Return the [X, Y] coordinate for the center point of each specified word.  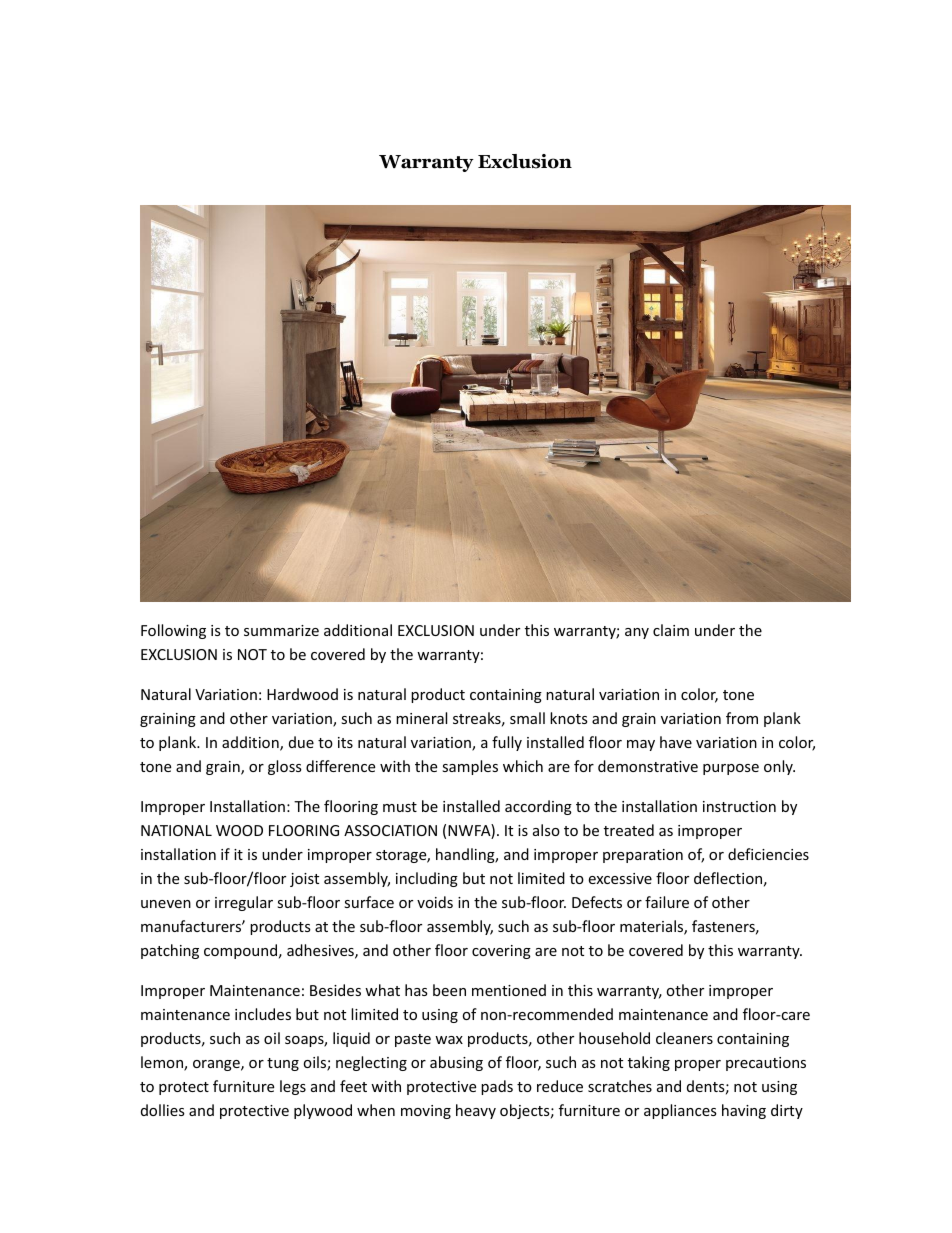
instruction [739, 806]
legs [293, 1087]
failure [667, 902]
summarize [281, 630]
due [301, 742]
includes [263, 1014]
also [546, 830]
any [637, 633]
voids [435, 902]
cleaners [684, 1038]
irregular [244, 903]
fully [507, 743]
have [676, 742]
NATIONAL [176, 830]
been [449, 990]
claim [671, 630]
